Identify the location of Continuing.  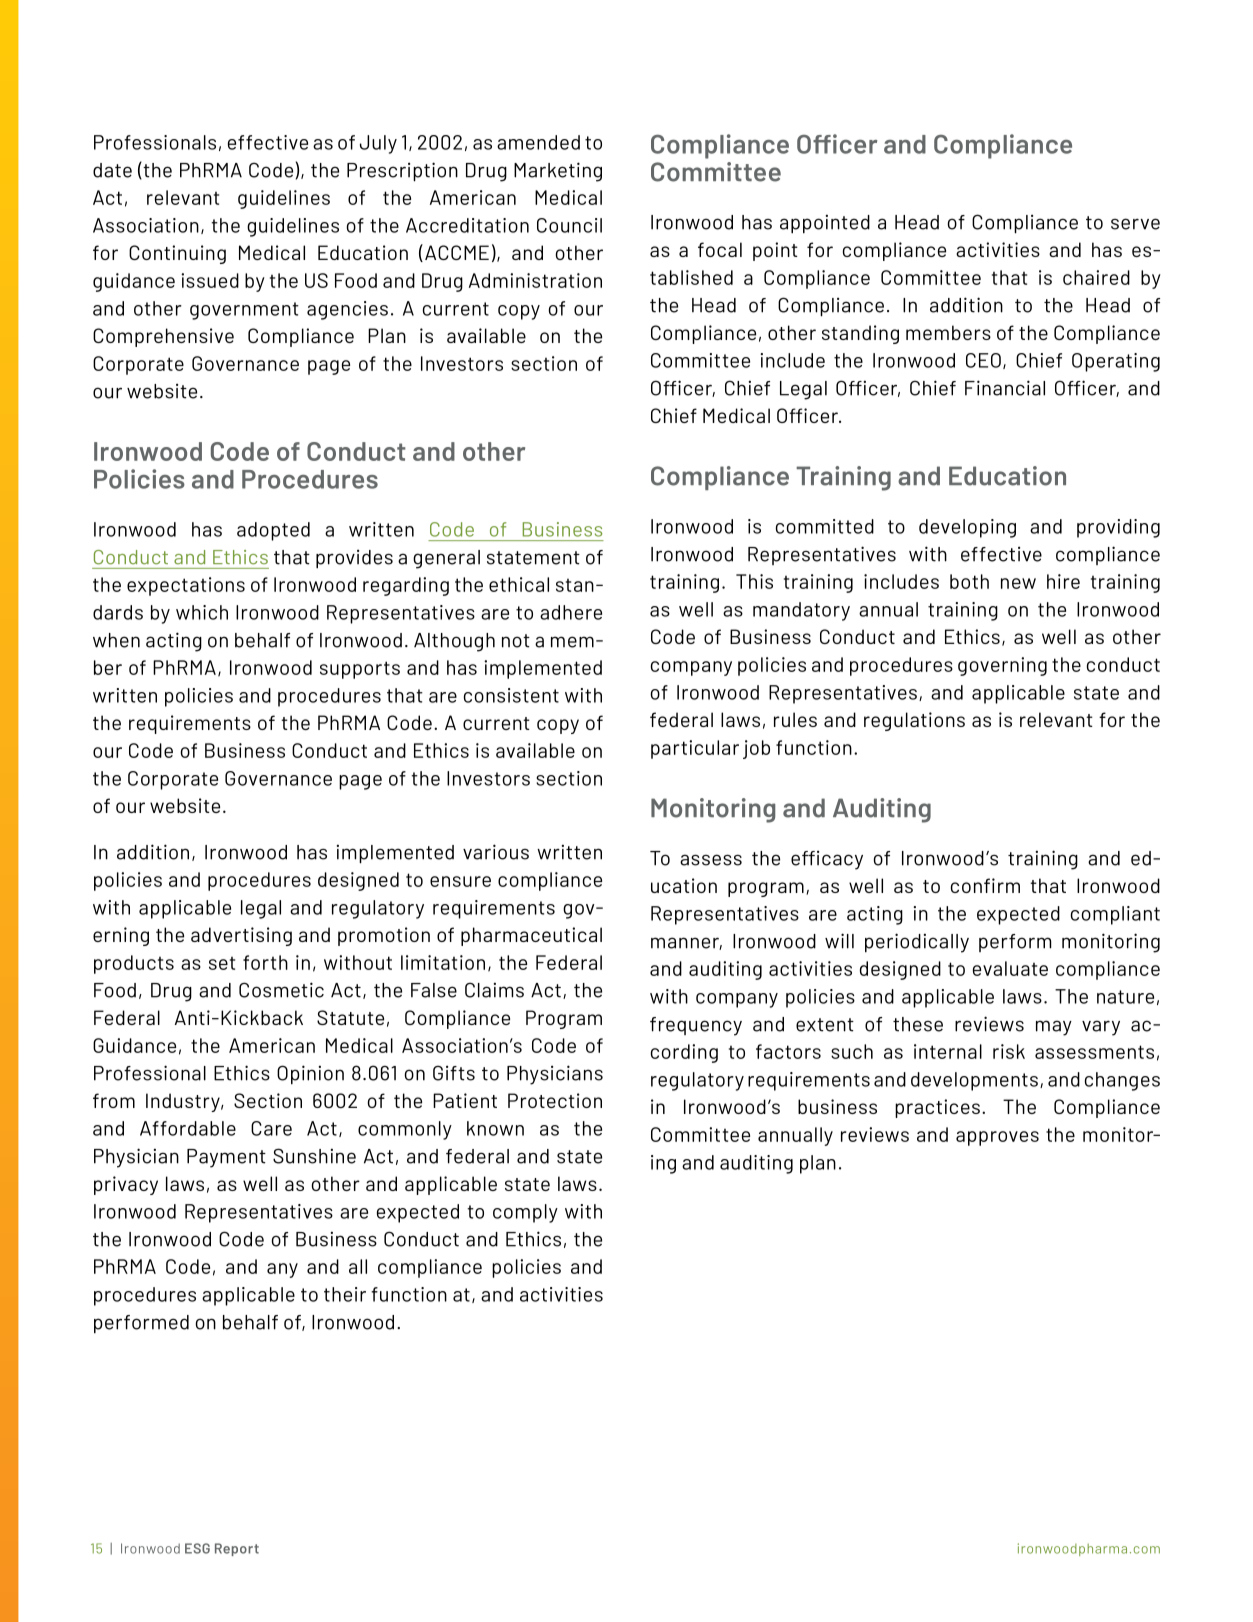
(177, 254).
